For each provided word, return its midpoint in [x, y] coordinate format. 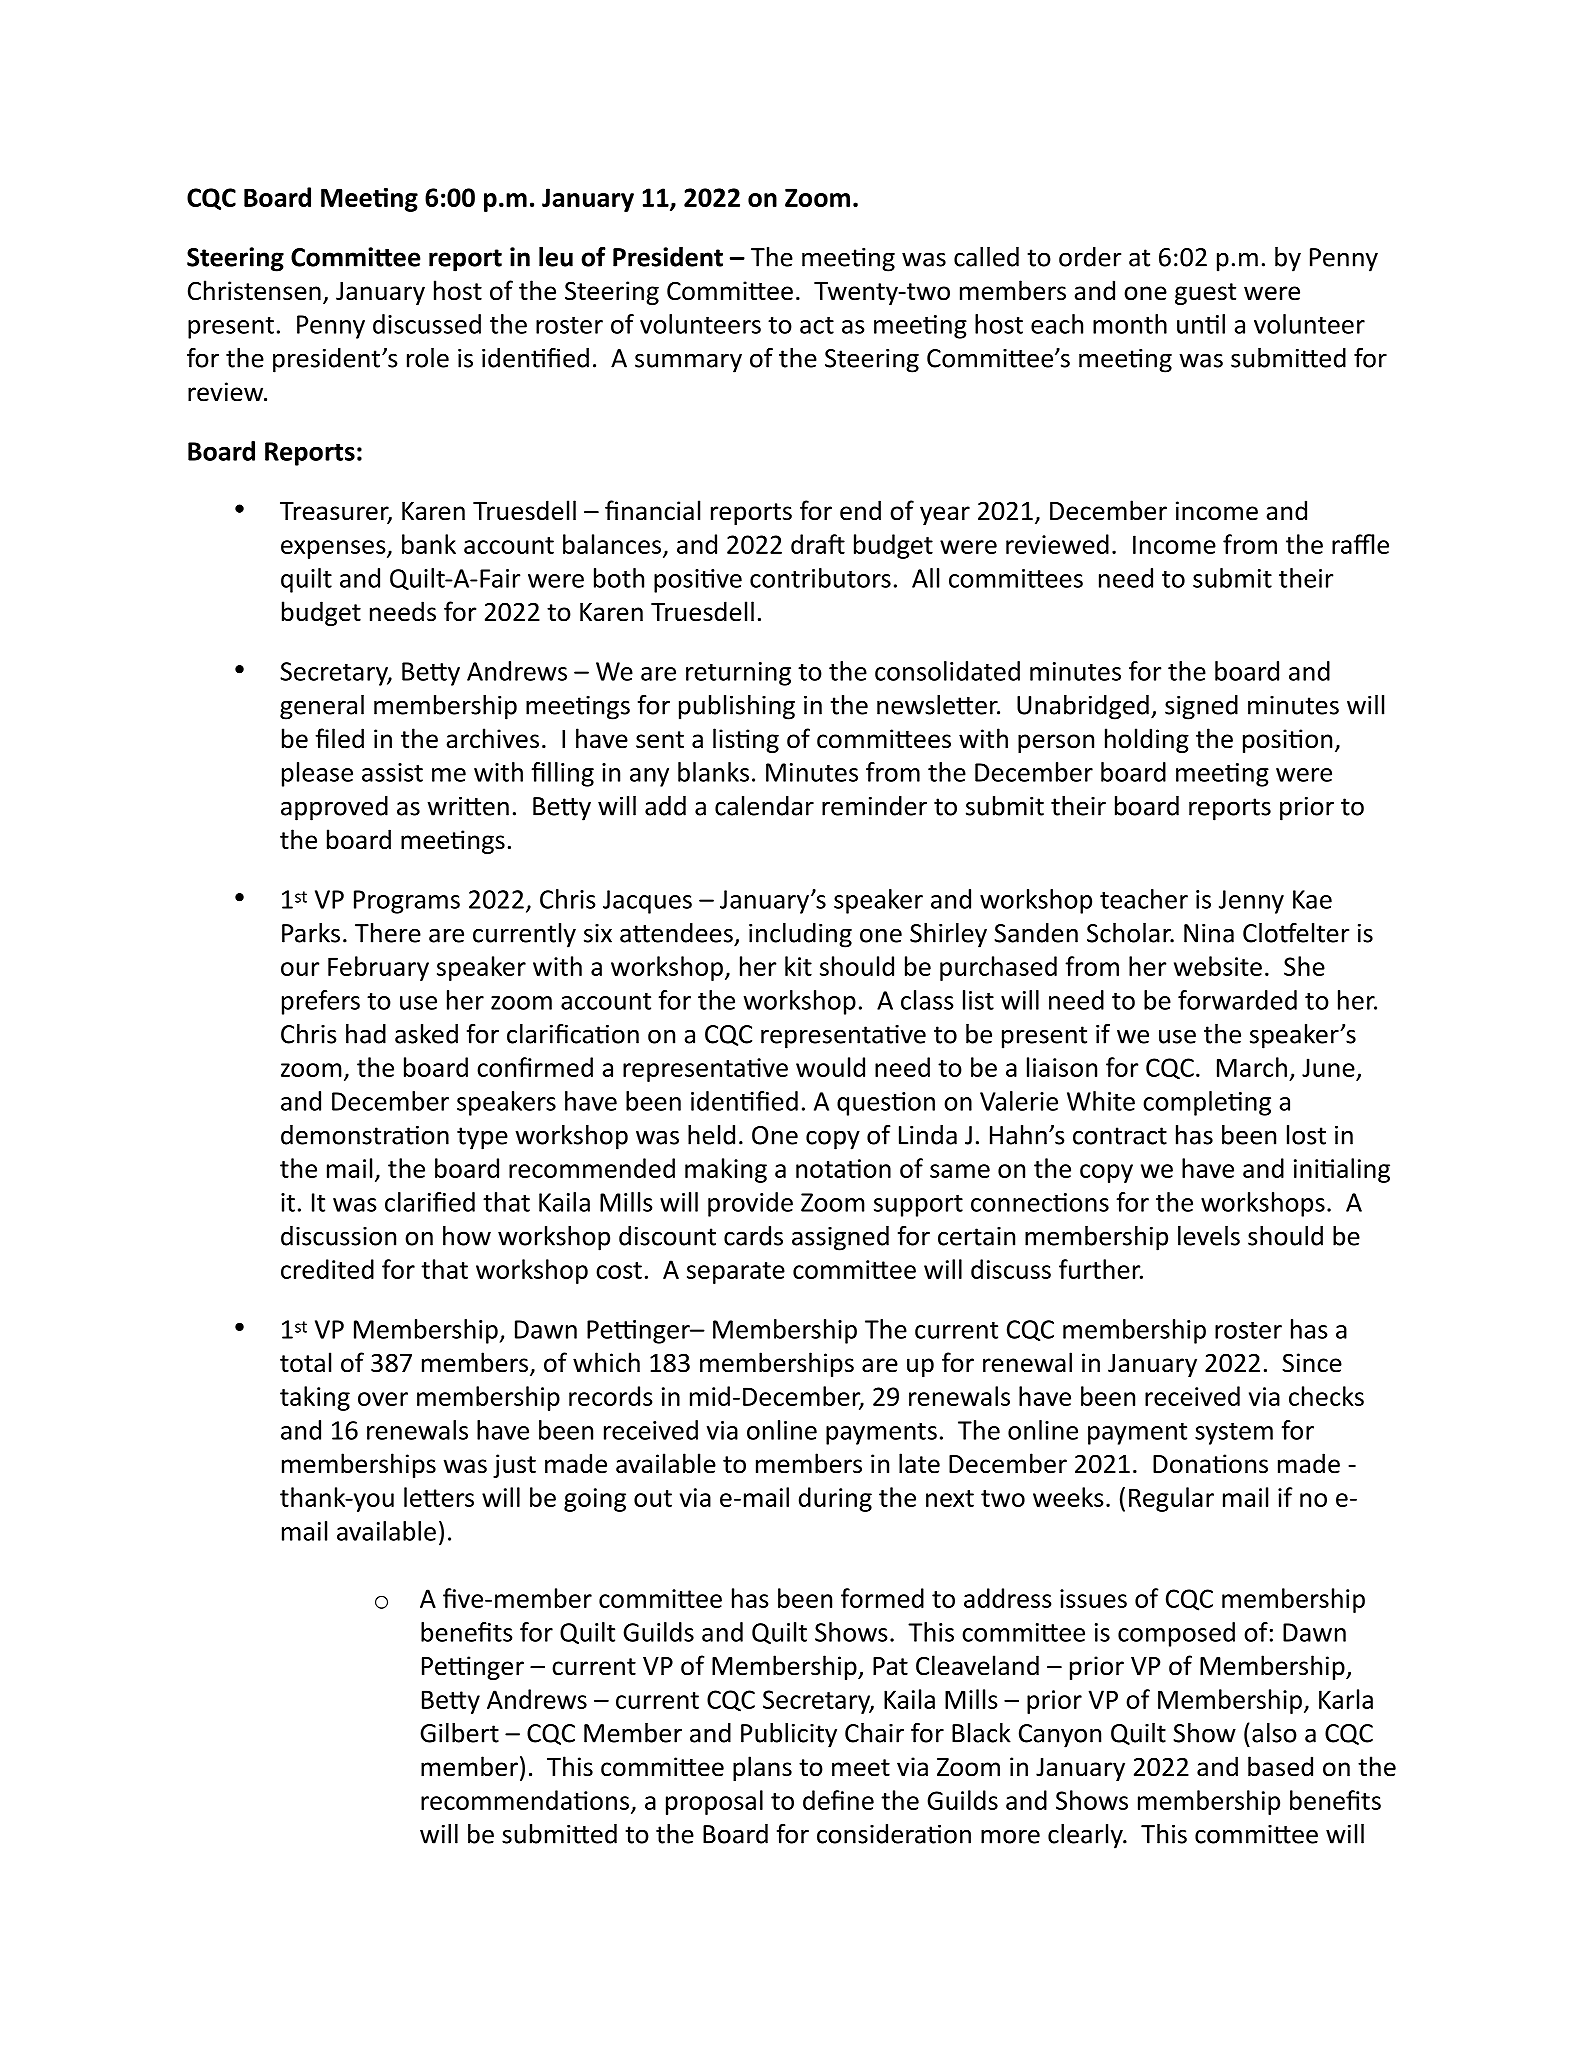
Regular [1171, 1499]
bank [429, 544]
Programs [407, 902]
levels [1209, 1236]
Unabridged [1083, 707]
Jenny [1251, 902]
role [428, 358]
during [835, 1499]
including [800, 935]
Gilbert [459, 1733]
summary [688, 363]
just [514, 1466]
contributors [820, 578]
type [482, 1138]
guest [1205, 294]
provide [750, 1204]
